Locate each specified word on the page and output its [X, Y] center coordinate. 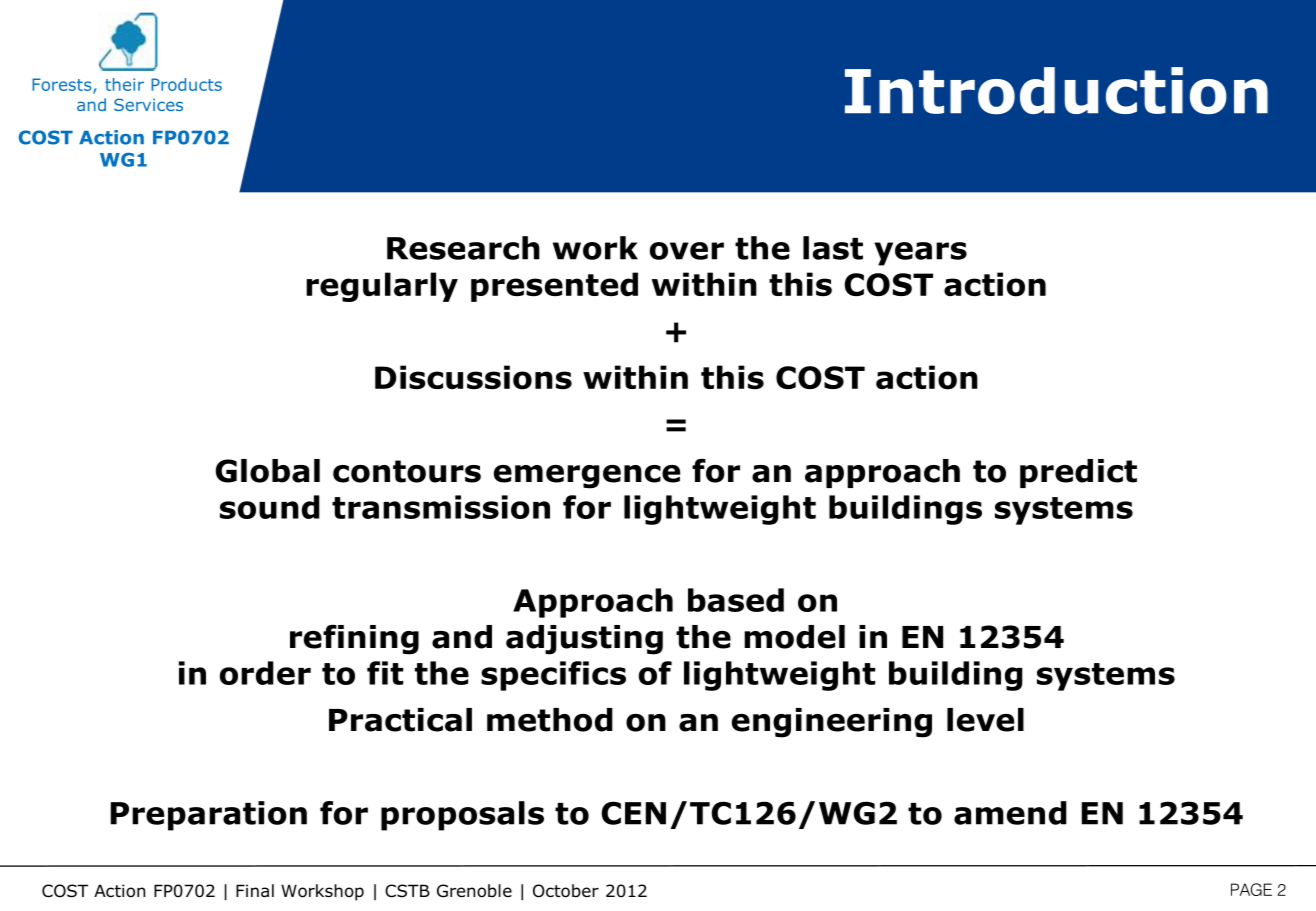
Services [148, 104]
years [920, 254]
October [566, 891]
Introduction [1056, 91]
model [794, 637]
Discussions [473, 377]
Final [255, 891]
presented [554, 287]
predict [1078, 473]
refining [354, 639]
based [736, 600]
